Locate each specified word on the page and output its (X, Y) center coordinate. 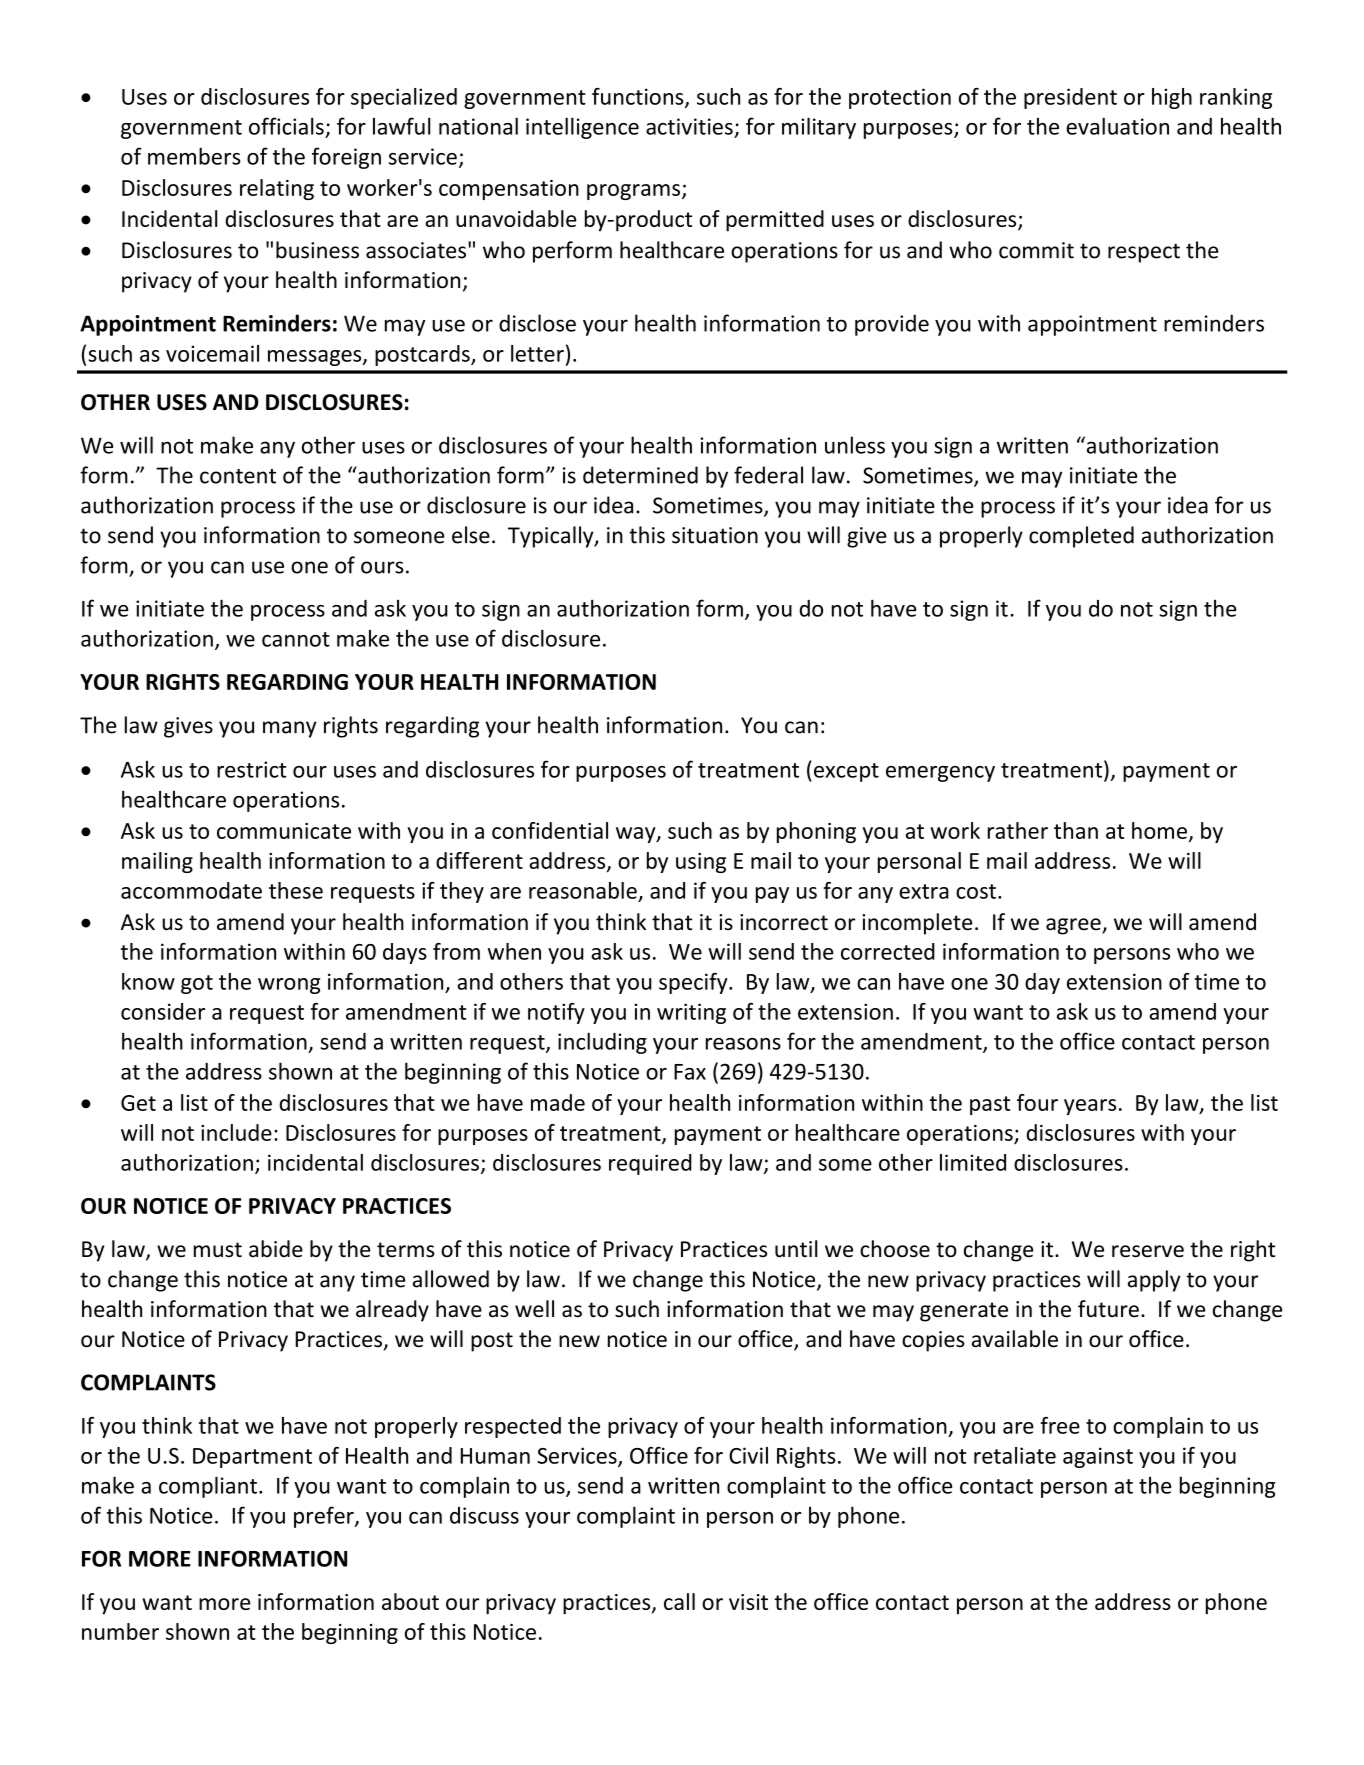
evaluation (1117, 126)
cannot (296, 639)
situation (715, 535)
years (1090, 1107)
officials (286, 126)
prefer (325, 1517)
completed (1081, 537)
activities (689, 126)
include (236, 1132)
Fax (690, 1072)
